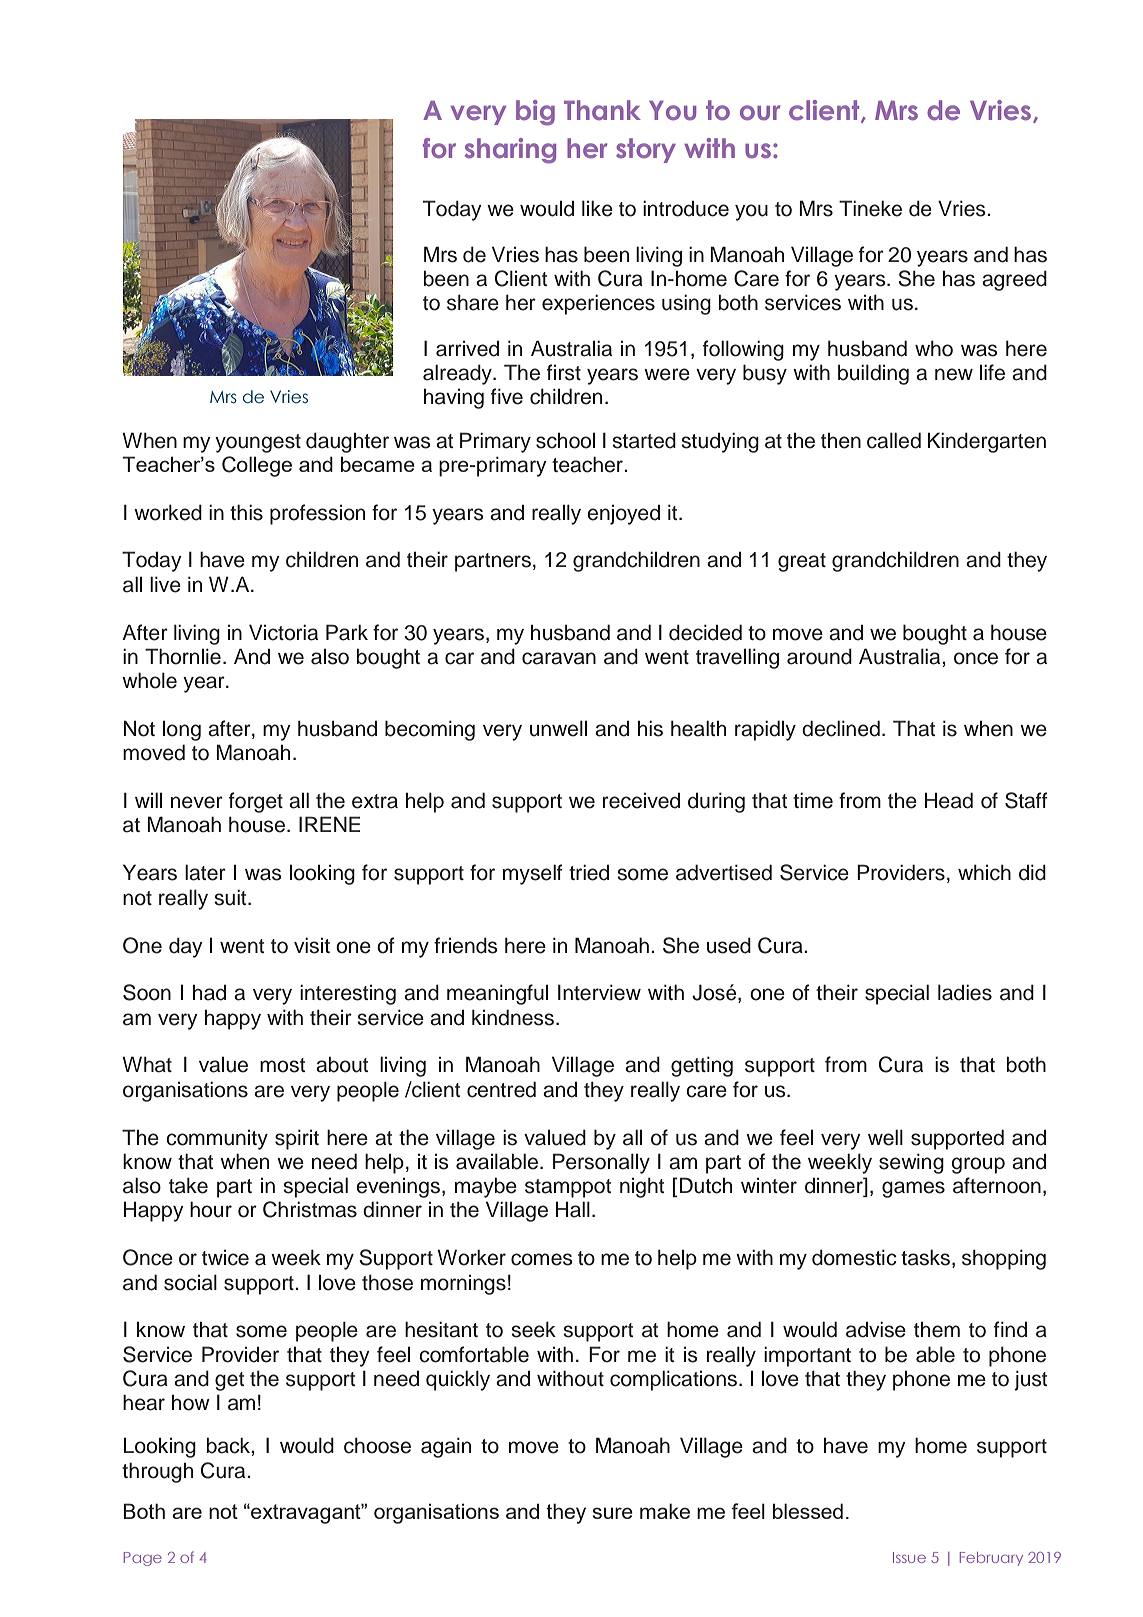 This document has width=1143, height=1617. What do you see at coordinates (246, 512) in the document?
I see `this` at bounding box center [246, 512].
